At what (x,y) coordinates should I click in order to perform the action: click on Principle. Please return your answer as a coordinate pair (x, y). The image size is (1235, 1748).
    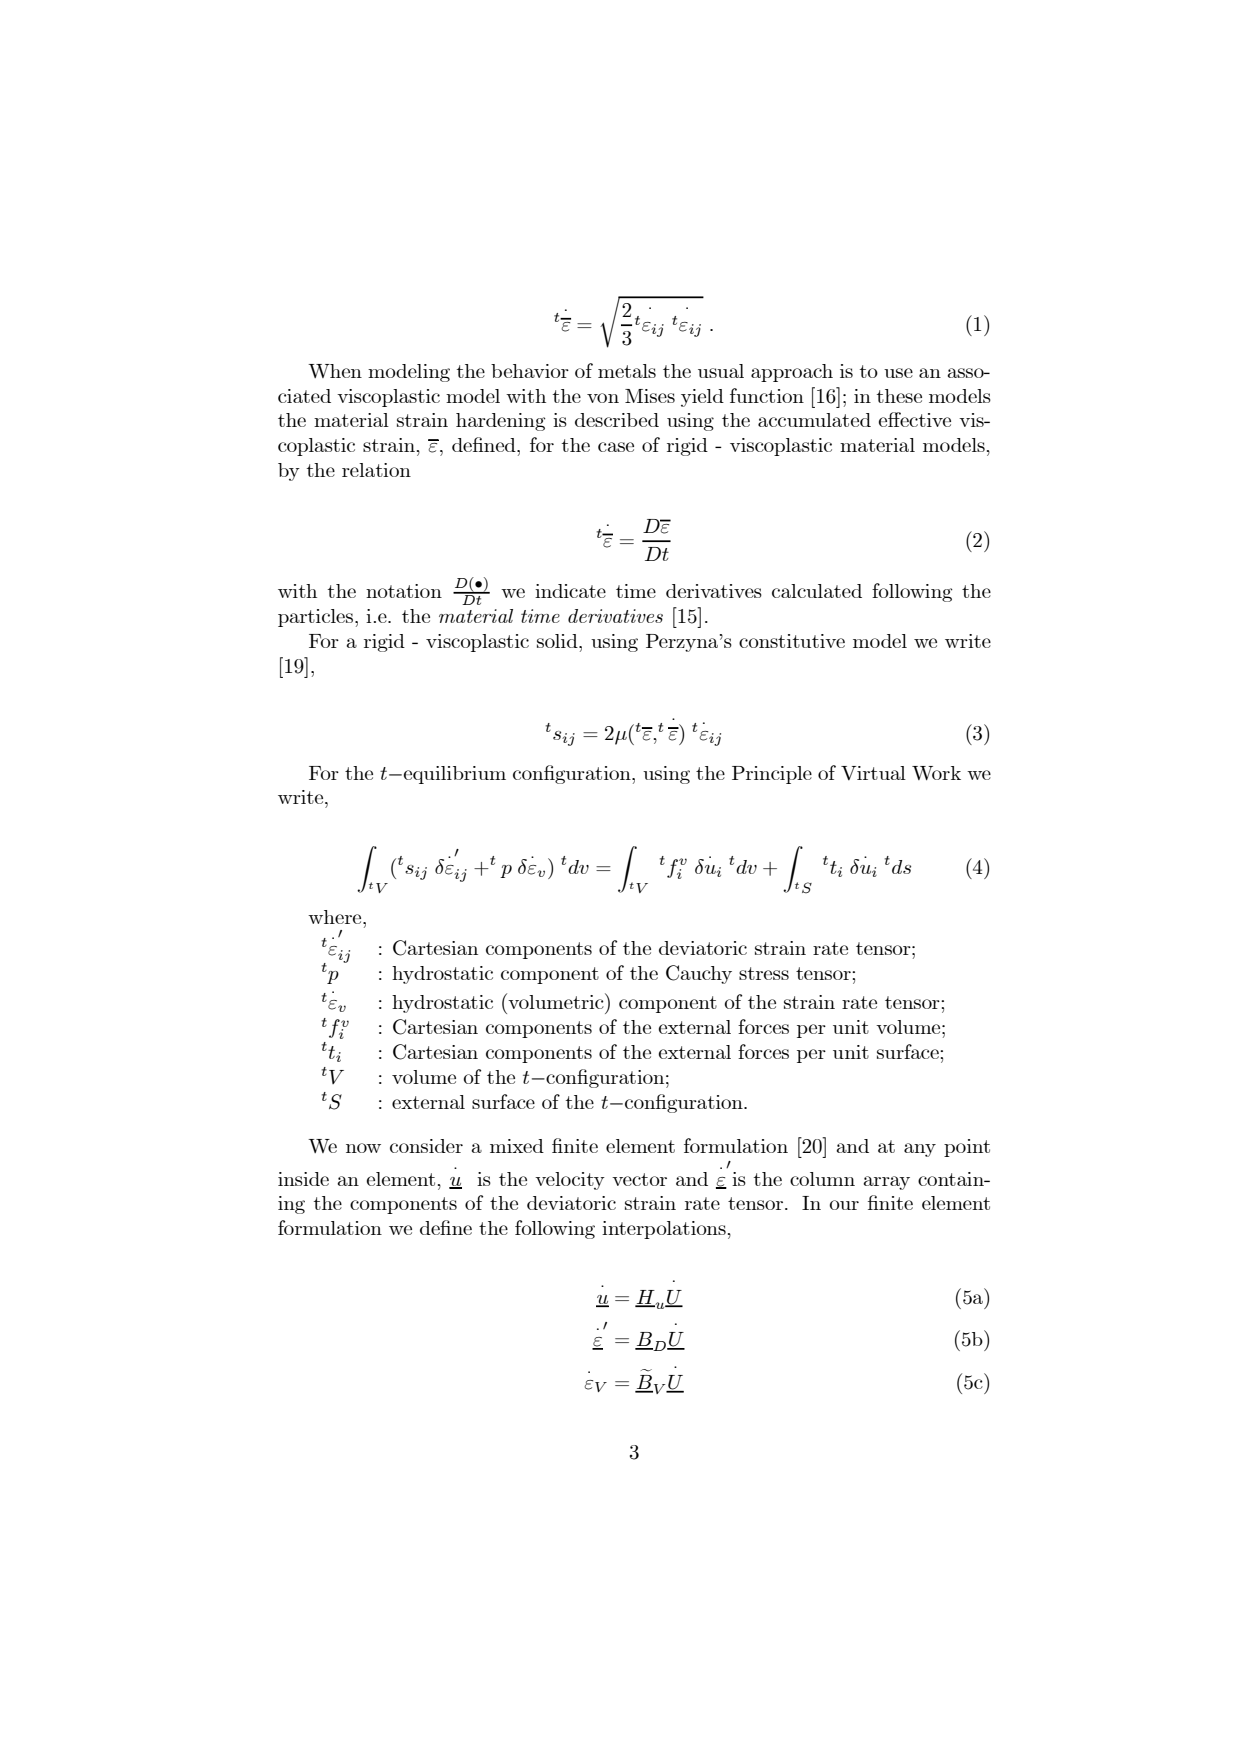
    Looking at the image, I should click on (772, 775).
